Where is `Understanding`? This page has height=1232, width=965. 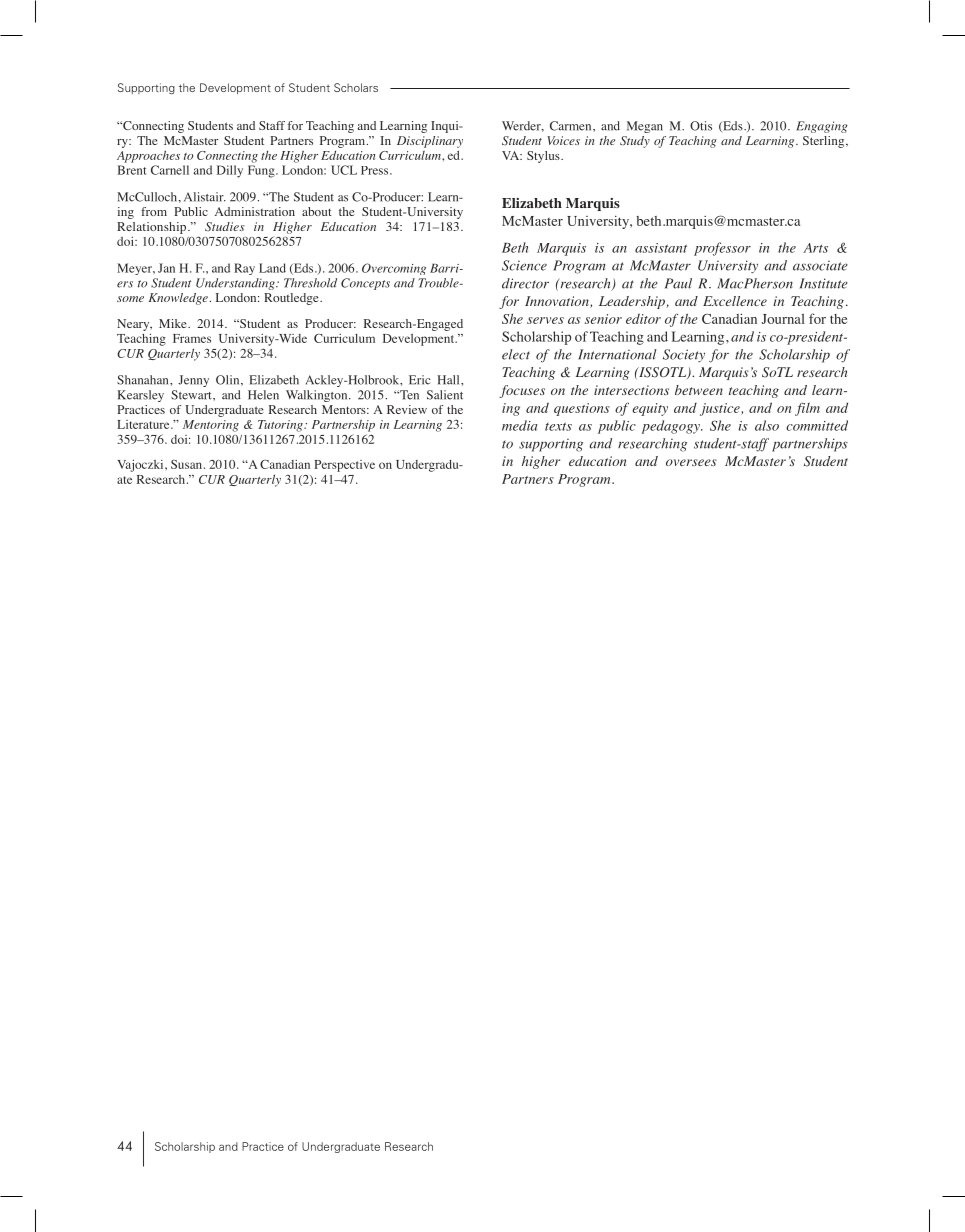
Understanding is located at coordinates (236, 284).
